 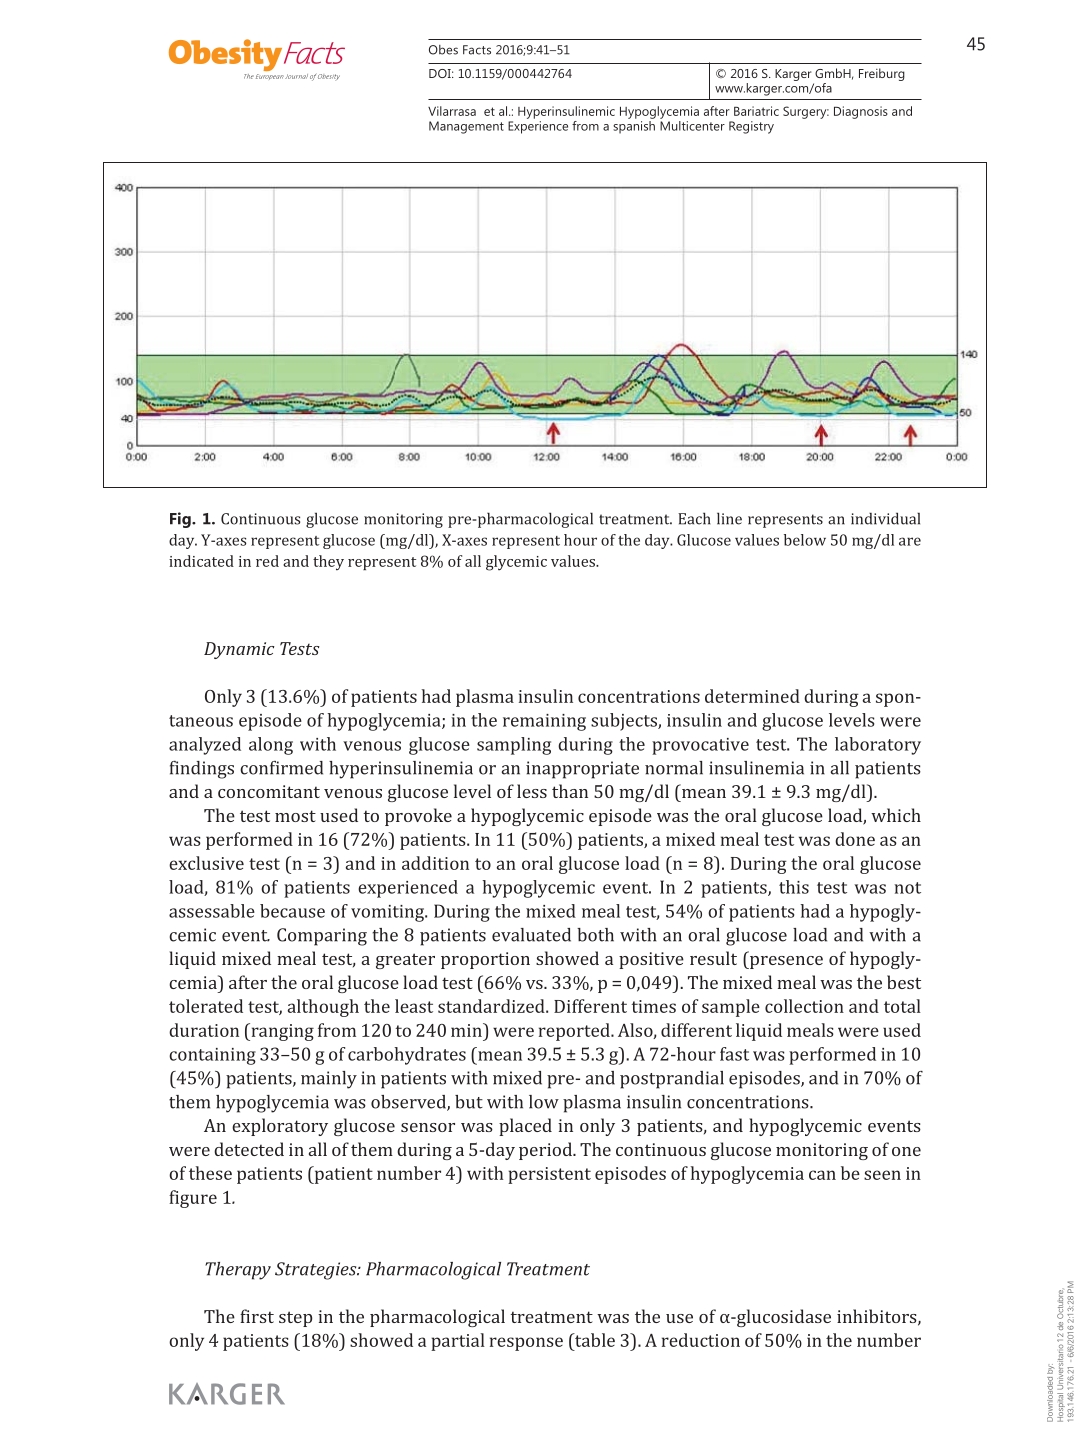 What do you see at coordinates (701, 1340) in the screenshot?
I see `reduction` at bounding box center [701, 1340].
